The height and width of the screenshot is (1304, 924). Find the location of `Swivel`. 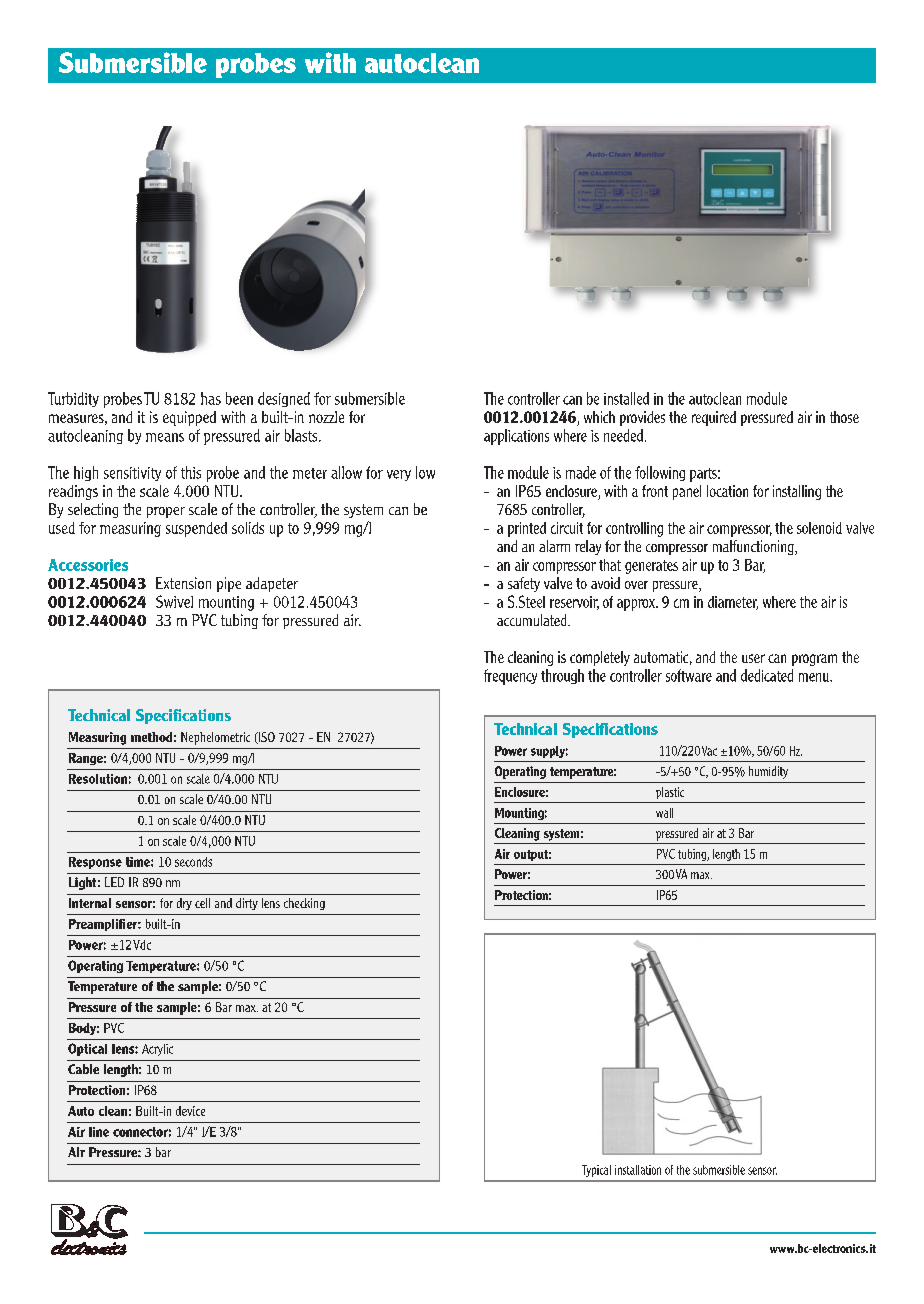

Swivel is located at coordinates (174, 601).
